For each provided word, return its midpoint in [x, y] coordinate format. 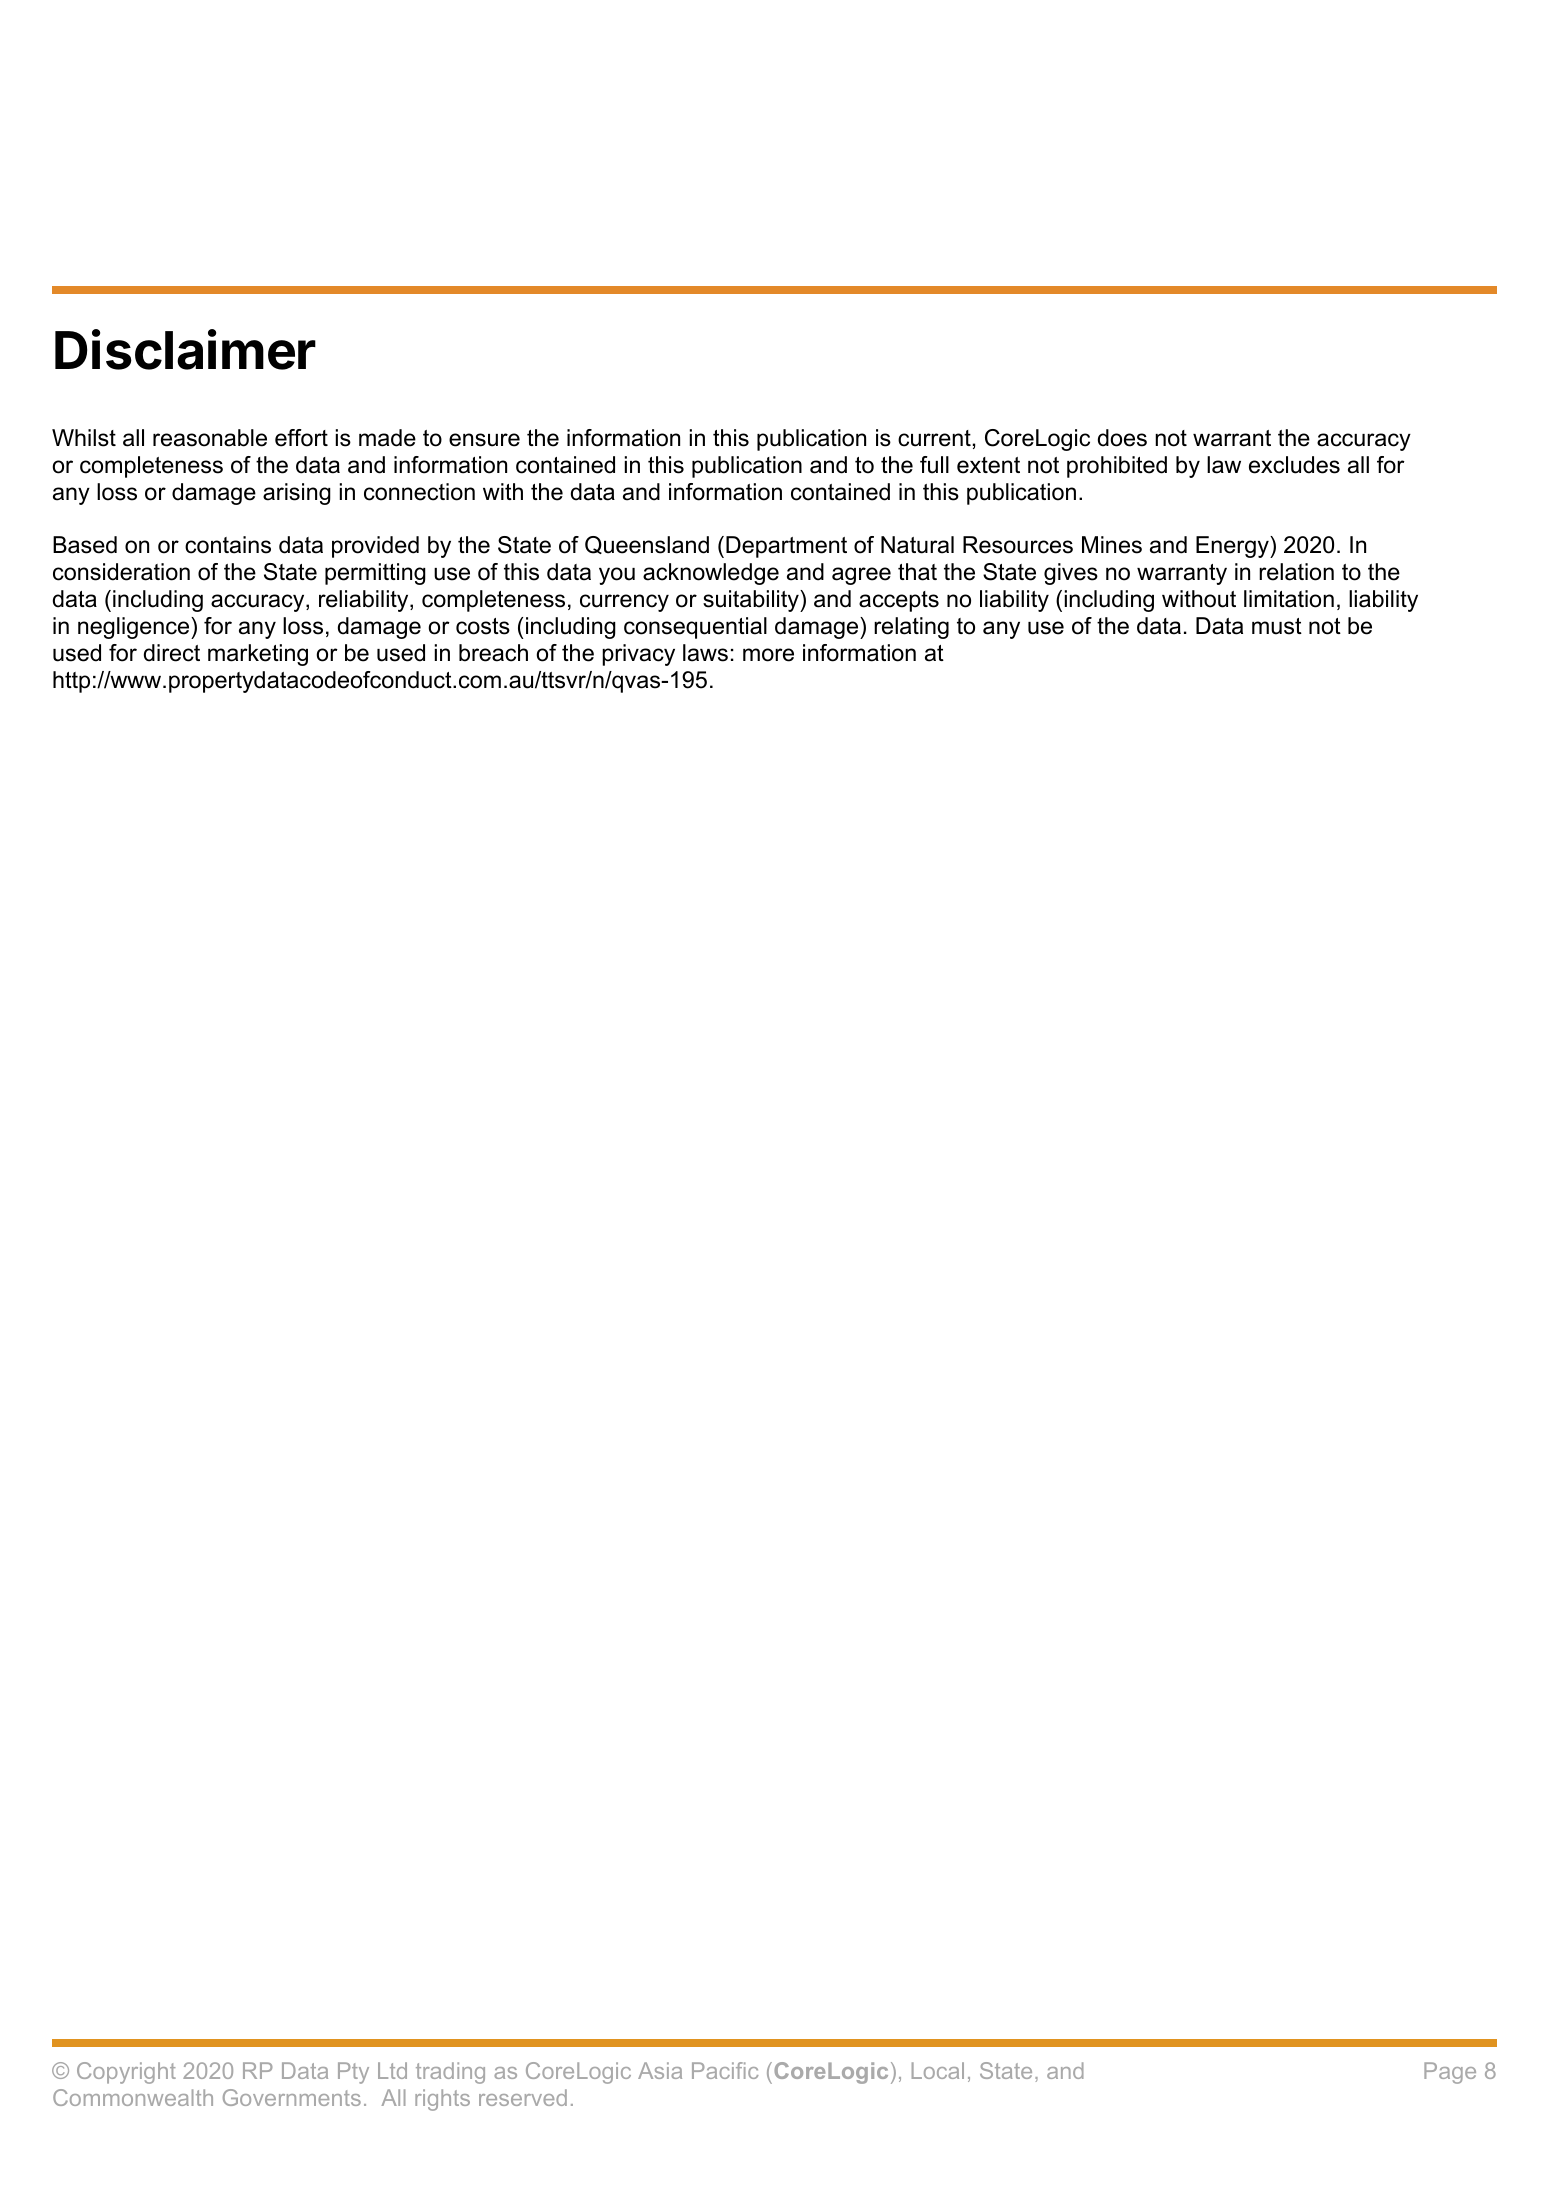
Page [1450, 2073]
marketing [258, 655]
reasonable [210, 438]
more [768, 655]
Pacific [725, 2070]
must [1277, 626]
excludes [1294, 465]
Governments [292, 2097]
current [934, 438]
